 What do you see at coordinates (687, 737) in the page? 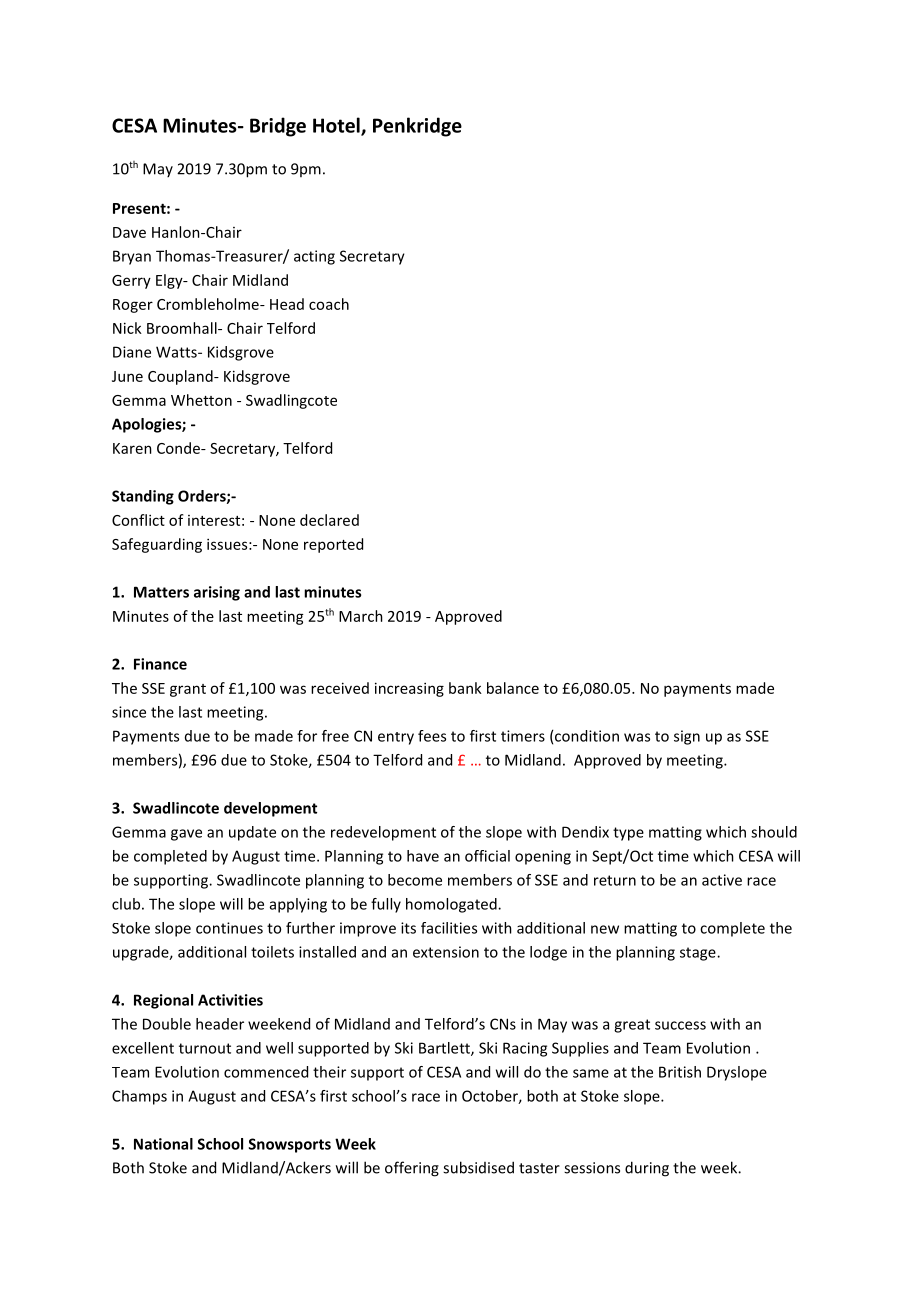
I see `sign` at bounding box center [687, 737].
